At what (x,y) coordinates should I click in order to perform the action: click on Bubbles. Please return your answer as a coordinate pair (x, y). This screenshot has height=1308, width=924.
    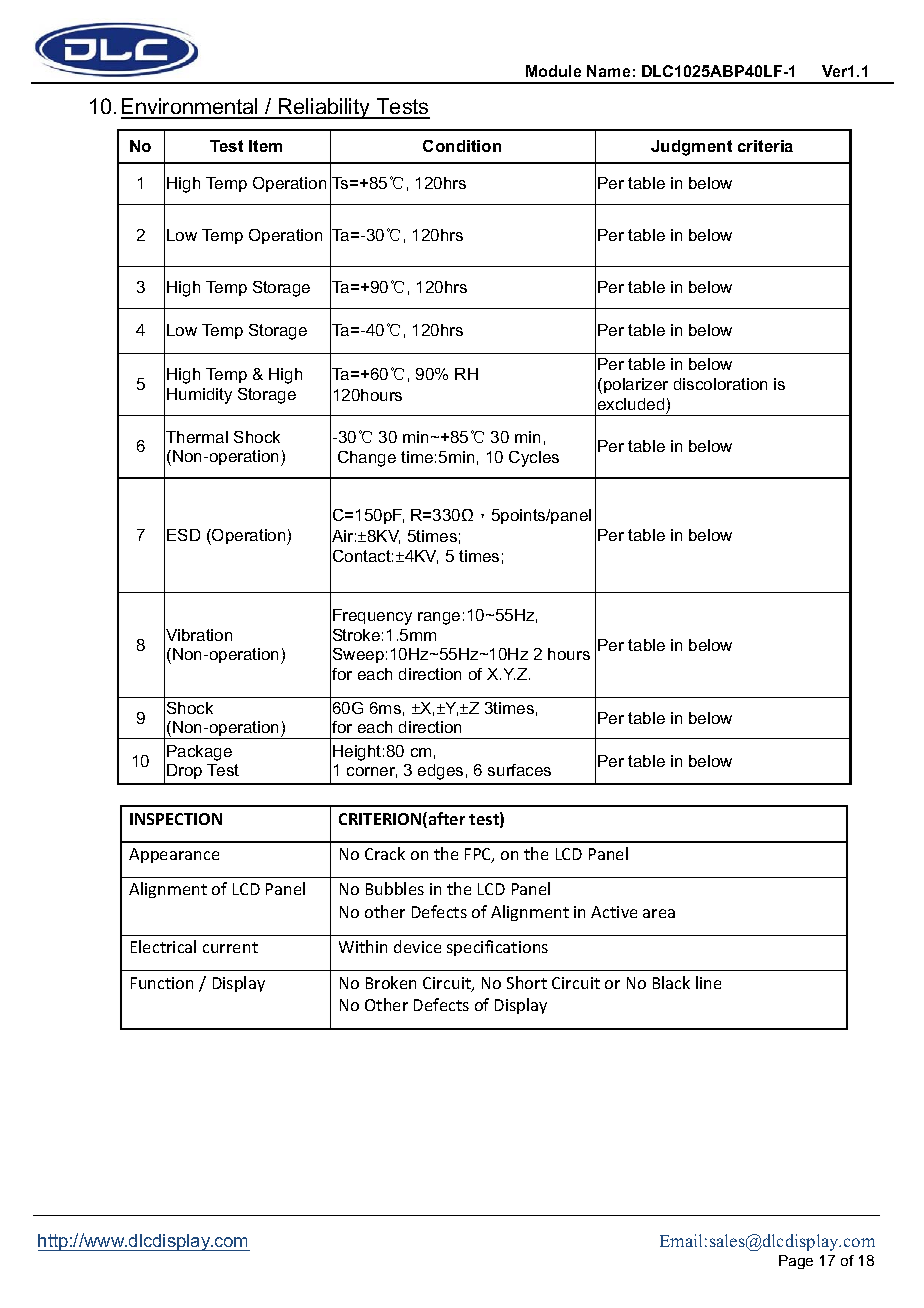
    Looking at the image, I should click on (395, 888).
